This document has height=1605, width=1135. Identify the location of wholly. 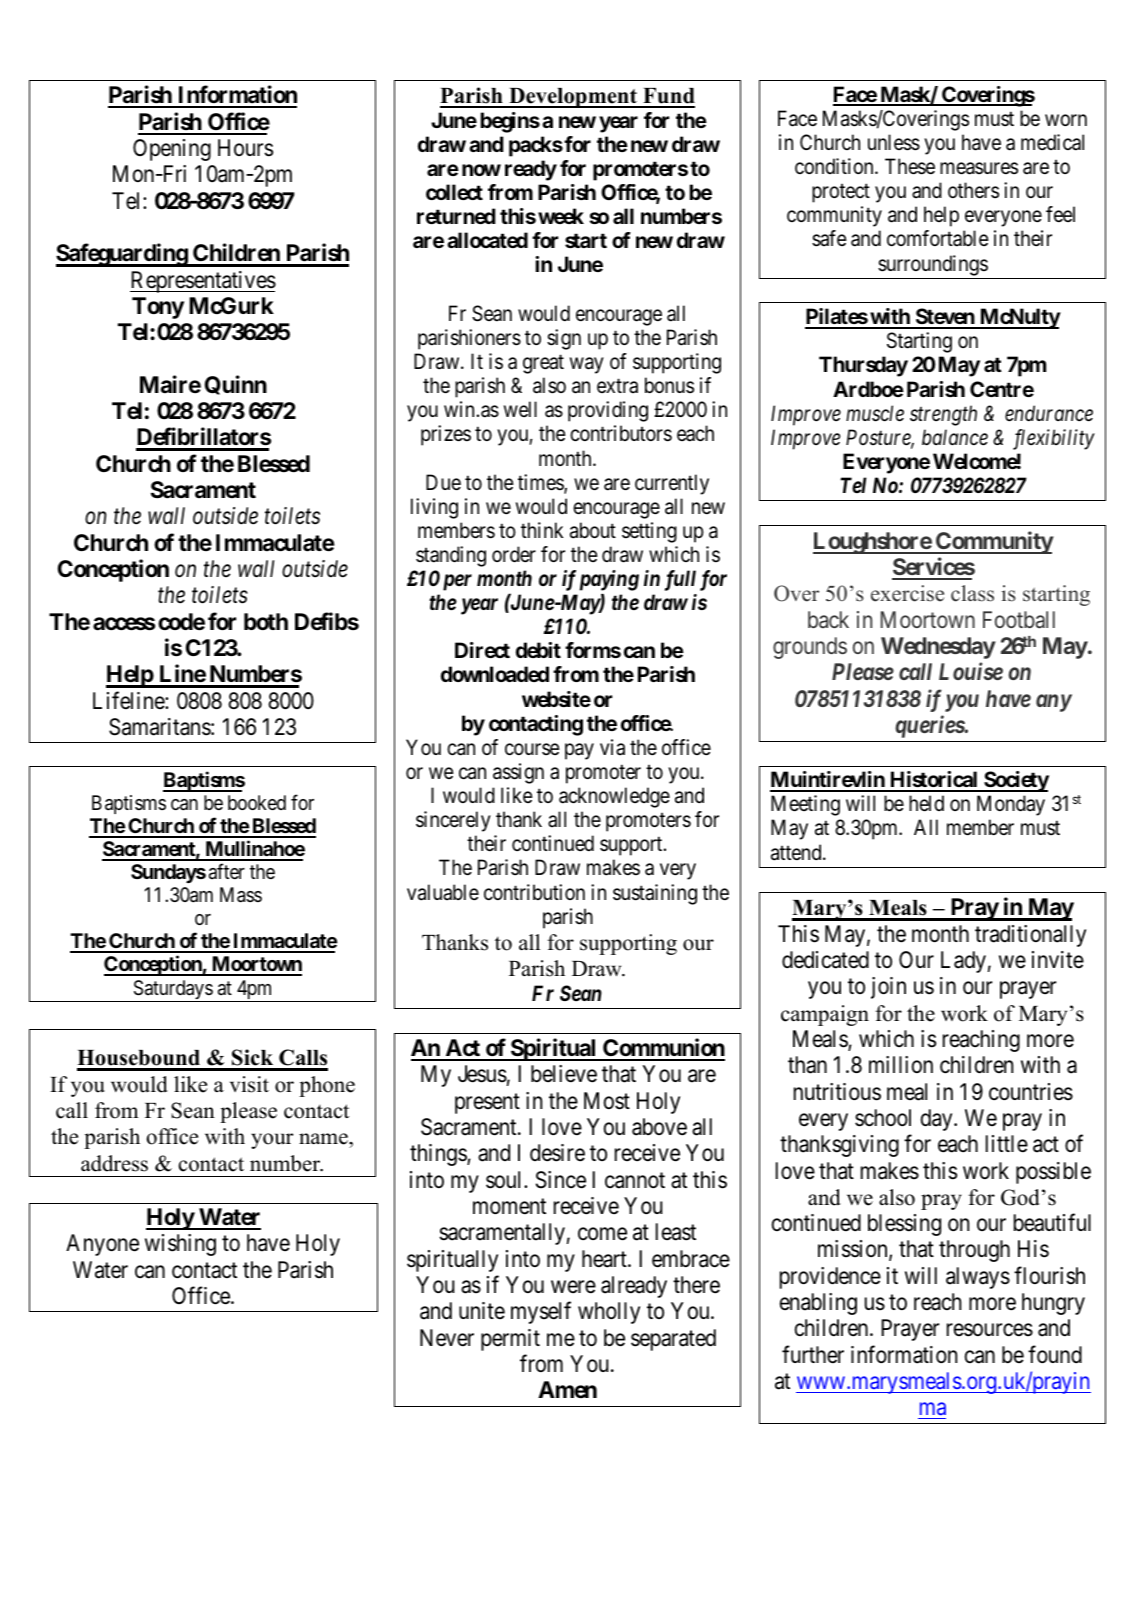
(609, 1313).
